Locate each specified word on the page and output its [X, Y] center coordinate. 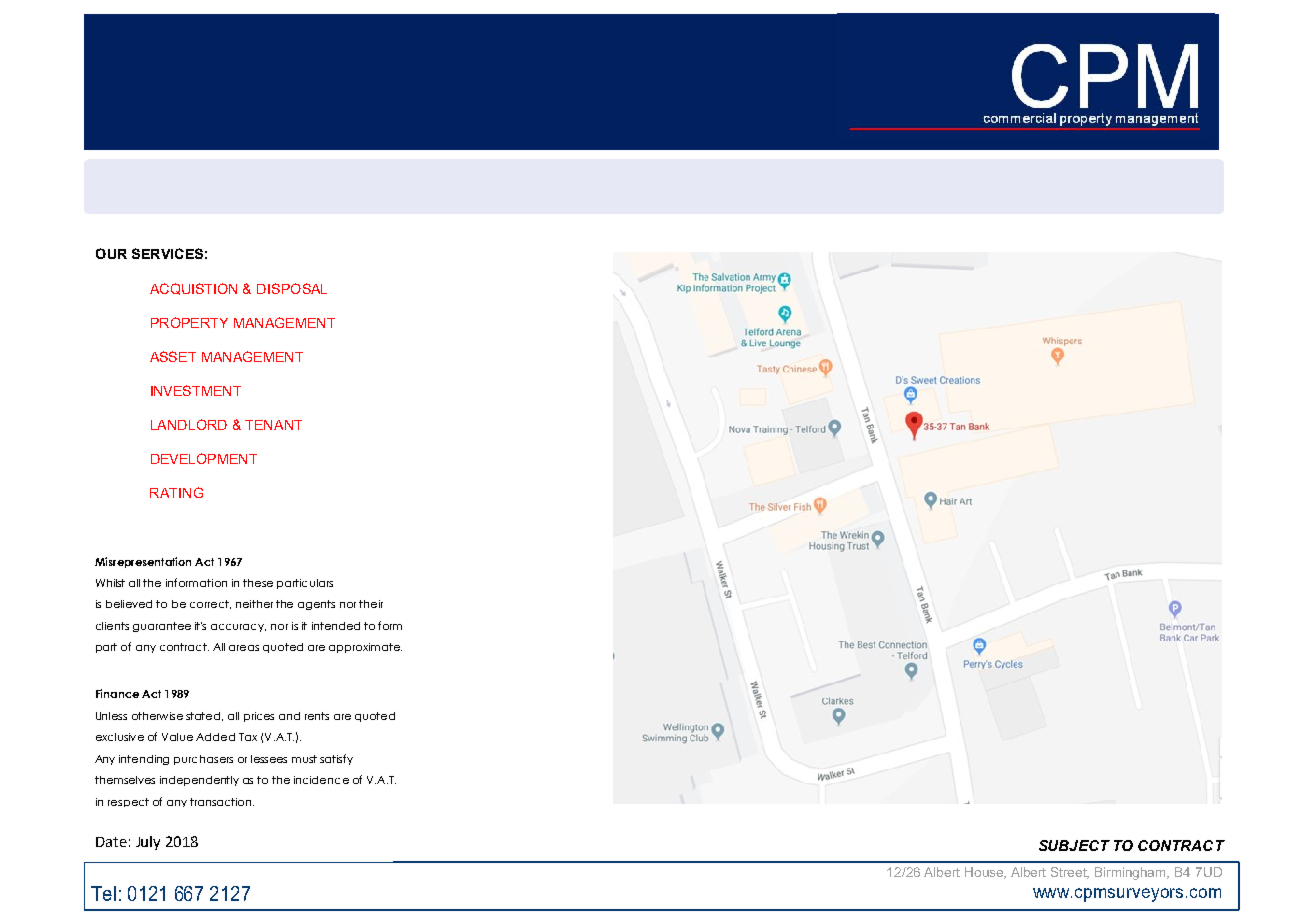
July [148, 843]
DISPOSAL [292, 288]
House [985, 873]
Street [1070, 873]
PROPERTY [189, 322]
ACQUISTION [193, 289]
